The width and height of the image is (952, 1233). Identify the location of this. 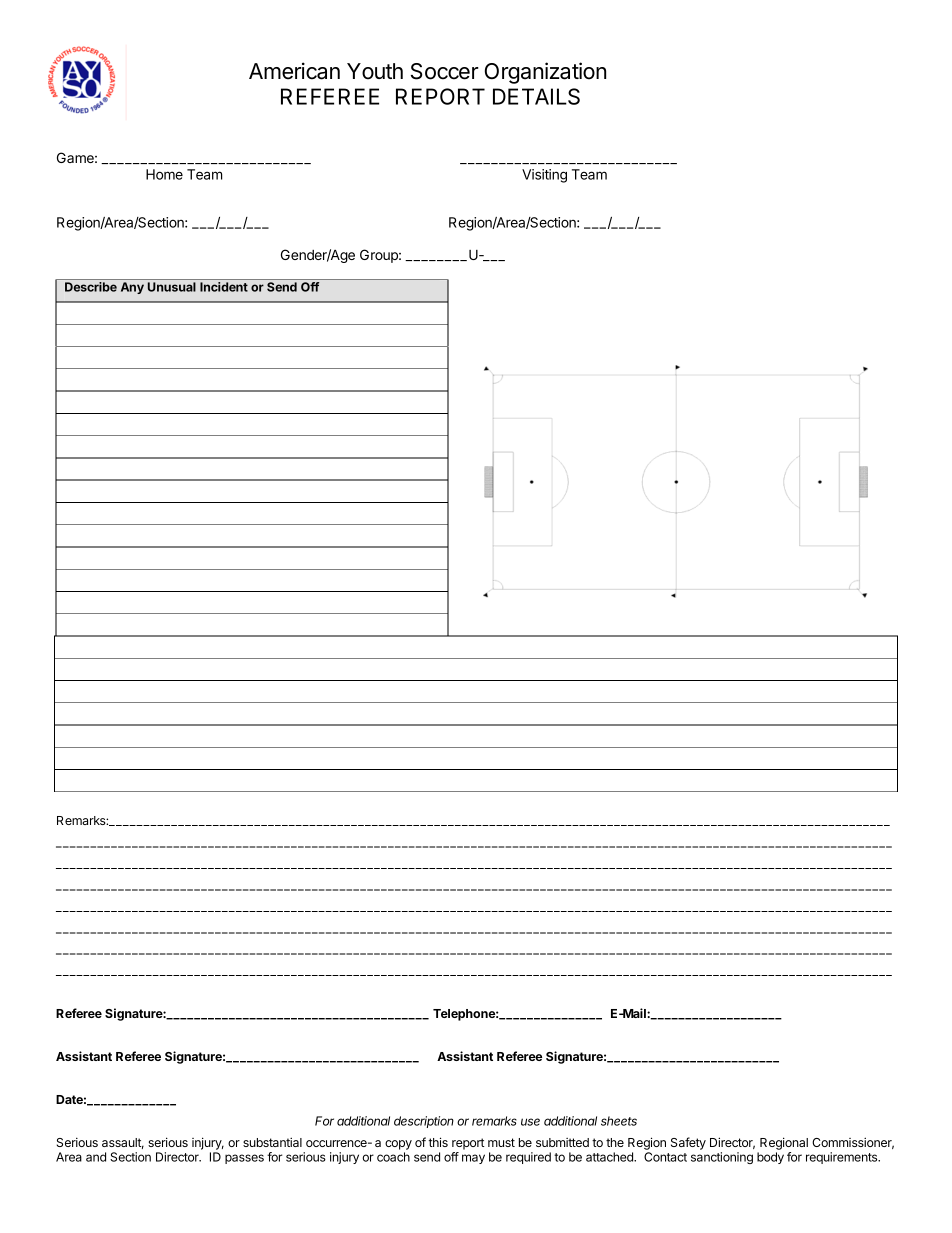
(438, 1142).
